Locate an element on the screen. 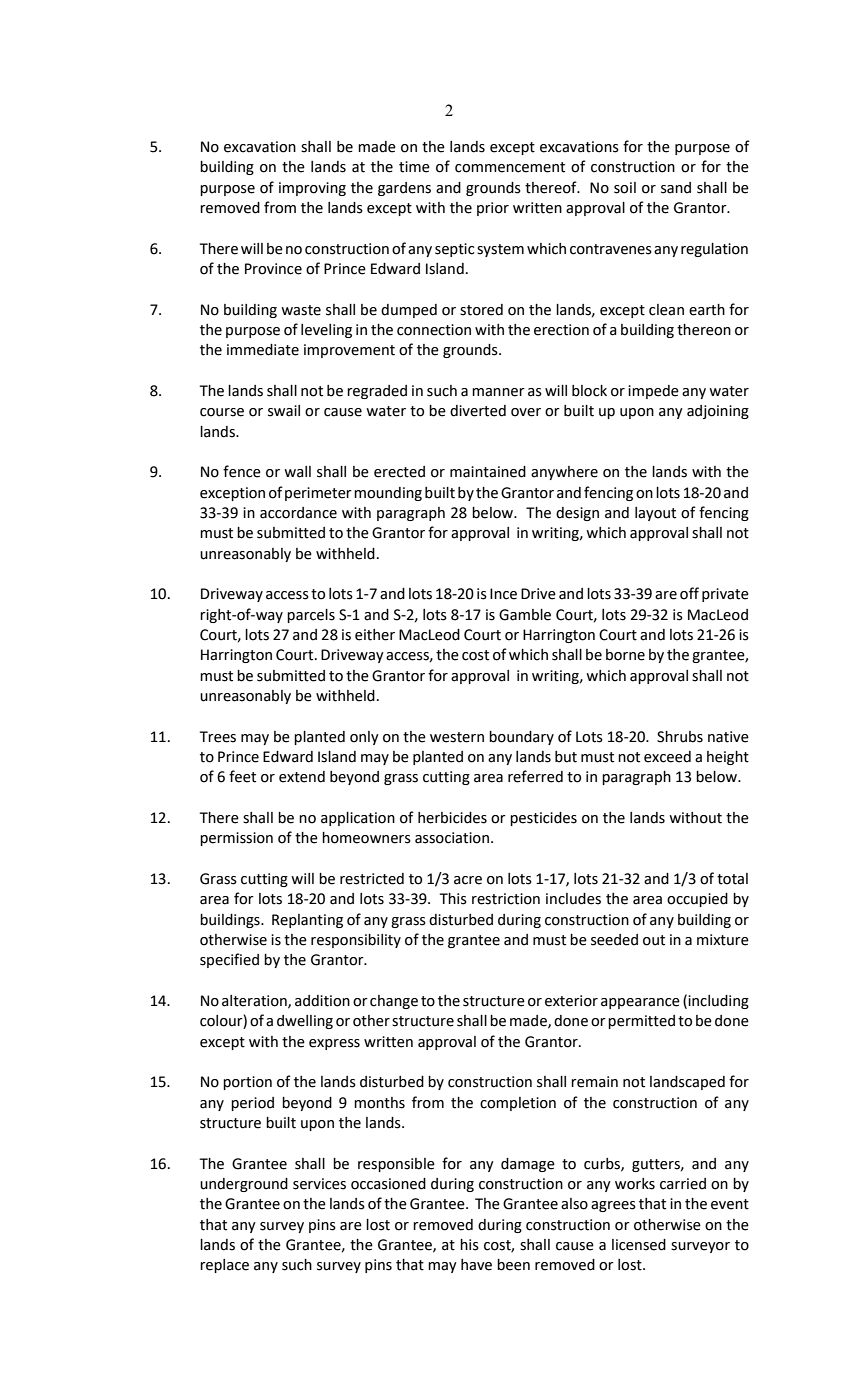 This screenshot has height=1400, width=849. Shrubs is located at coordinates (680, 737).
